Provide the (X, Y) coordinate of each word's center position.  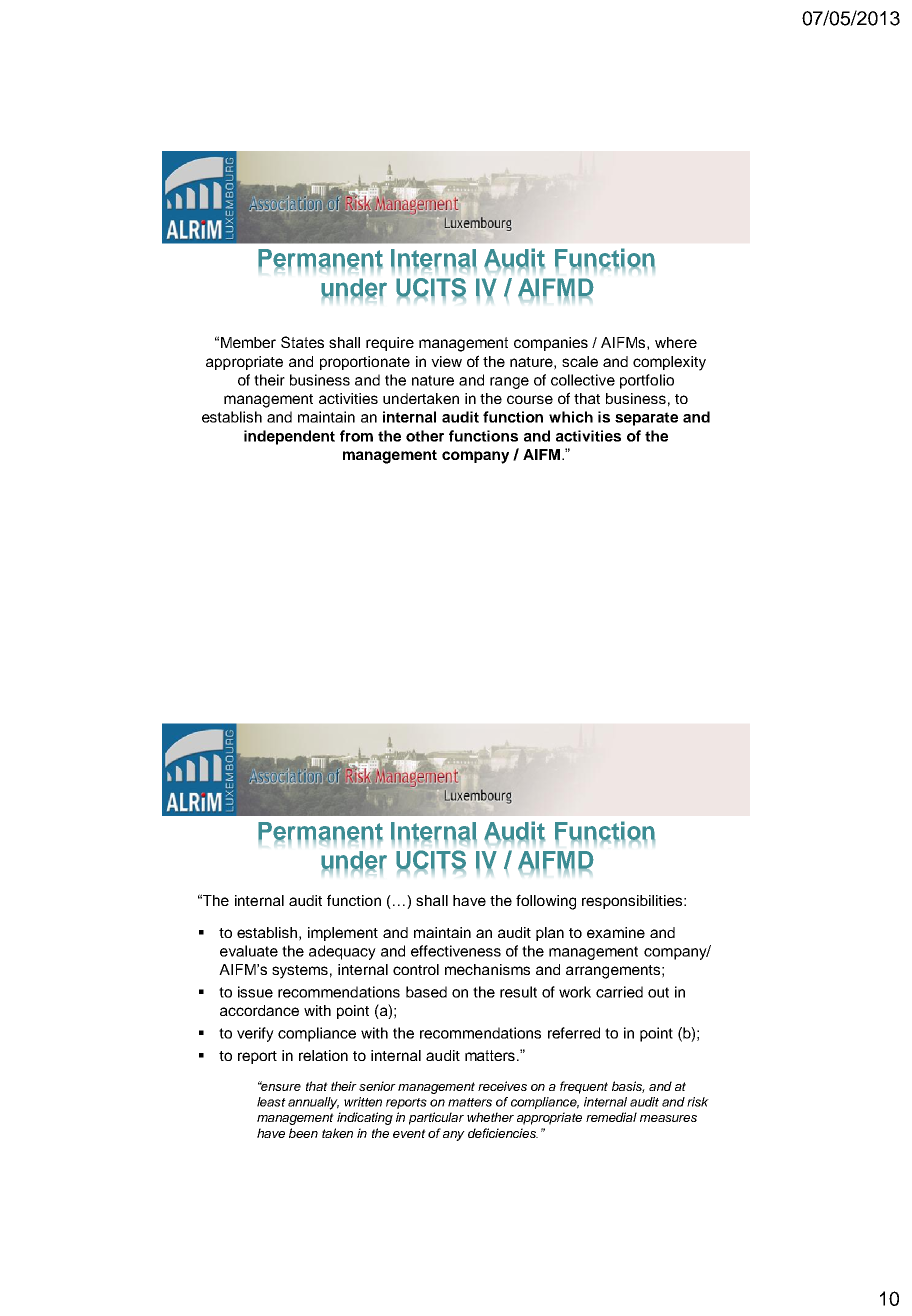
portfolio (647, 381)
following (546, 902)
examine (616, 932)
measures (668, 1118)
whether (490, 1117)
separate (646, 419)
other (425, 436)
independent (289, 437)
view (446, 361)
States (302, 342)
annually (313, 1103)
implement (343, 934)
